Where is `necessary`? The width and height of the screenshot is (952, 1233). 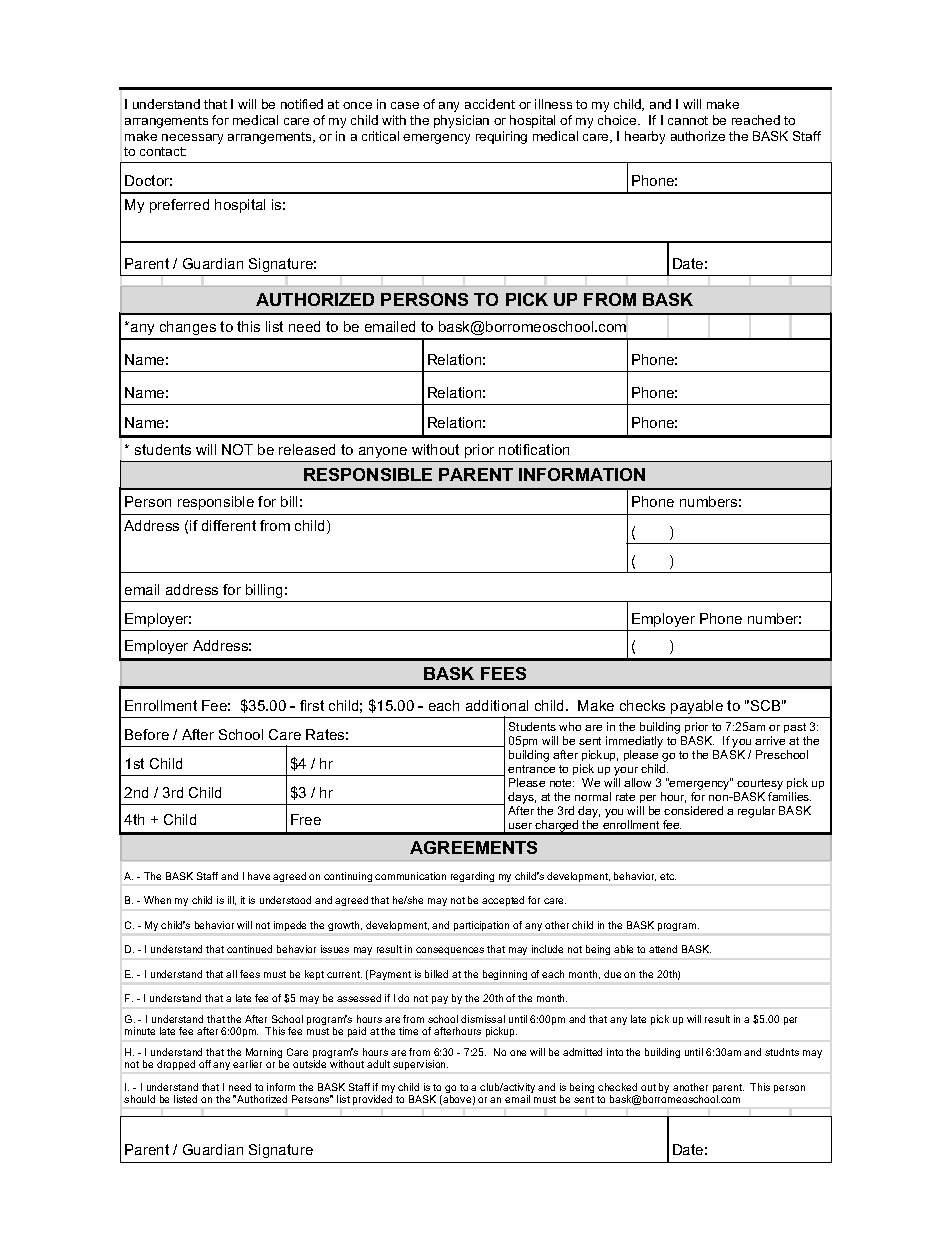 necessary is located at coordinates (192, 139).
